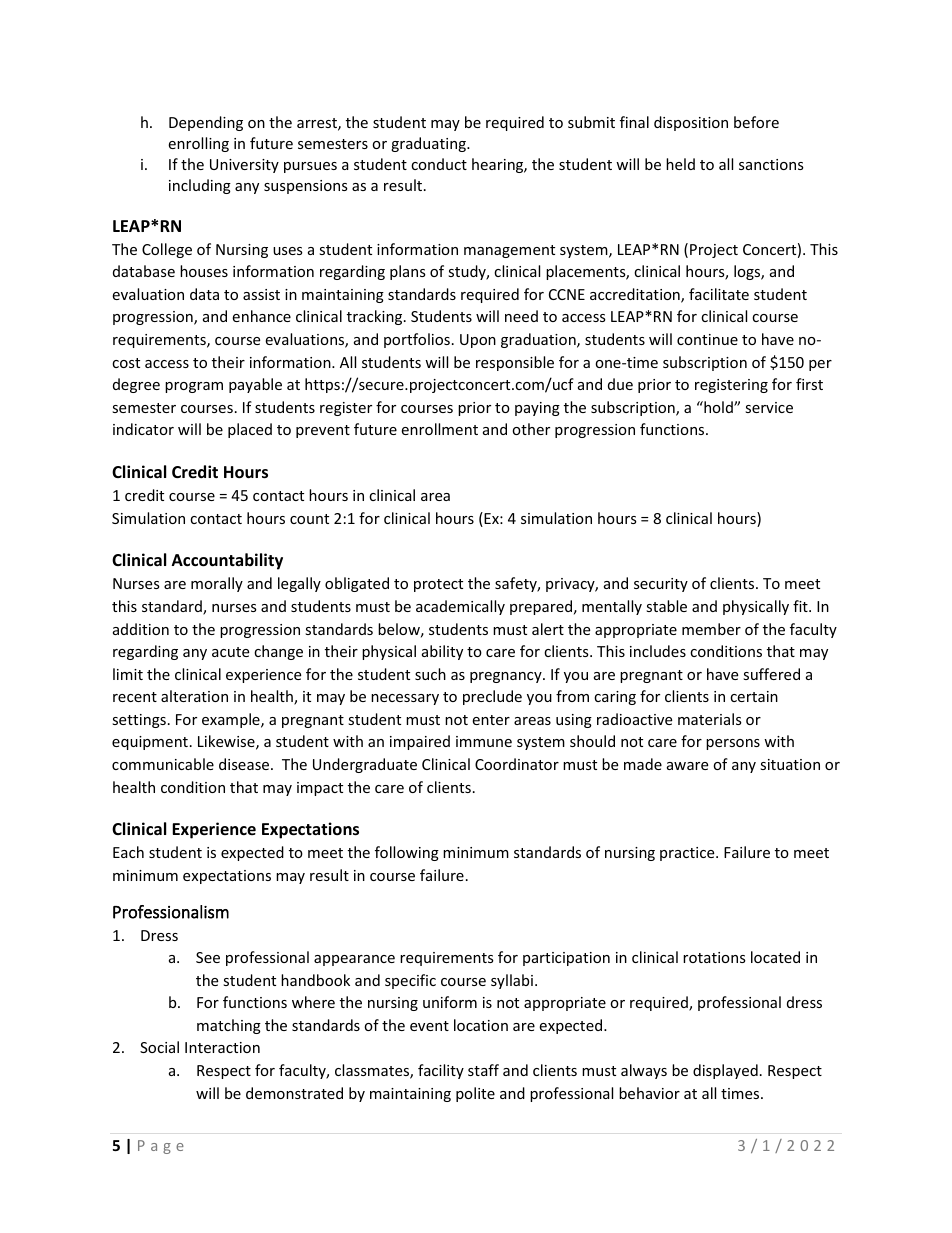 Image resolution: width=952 pixels, height=1233 pixels. Describe the element at coordinates (407, 853) in the page. I see `following` at that location.
